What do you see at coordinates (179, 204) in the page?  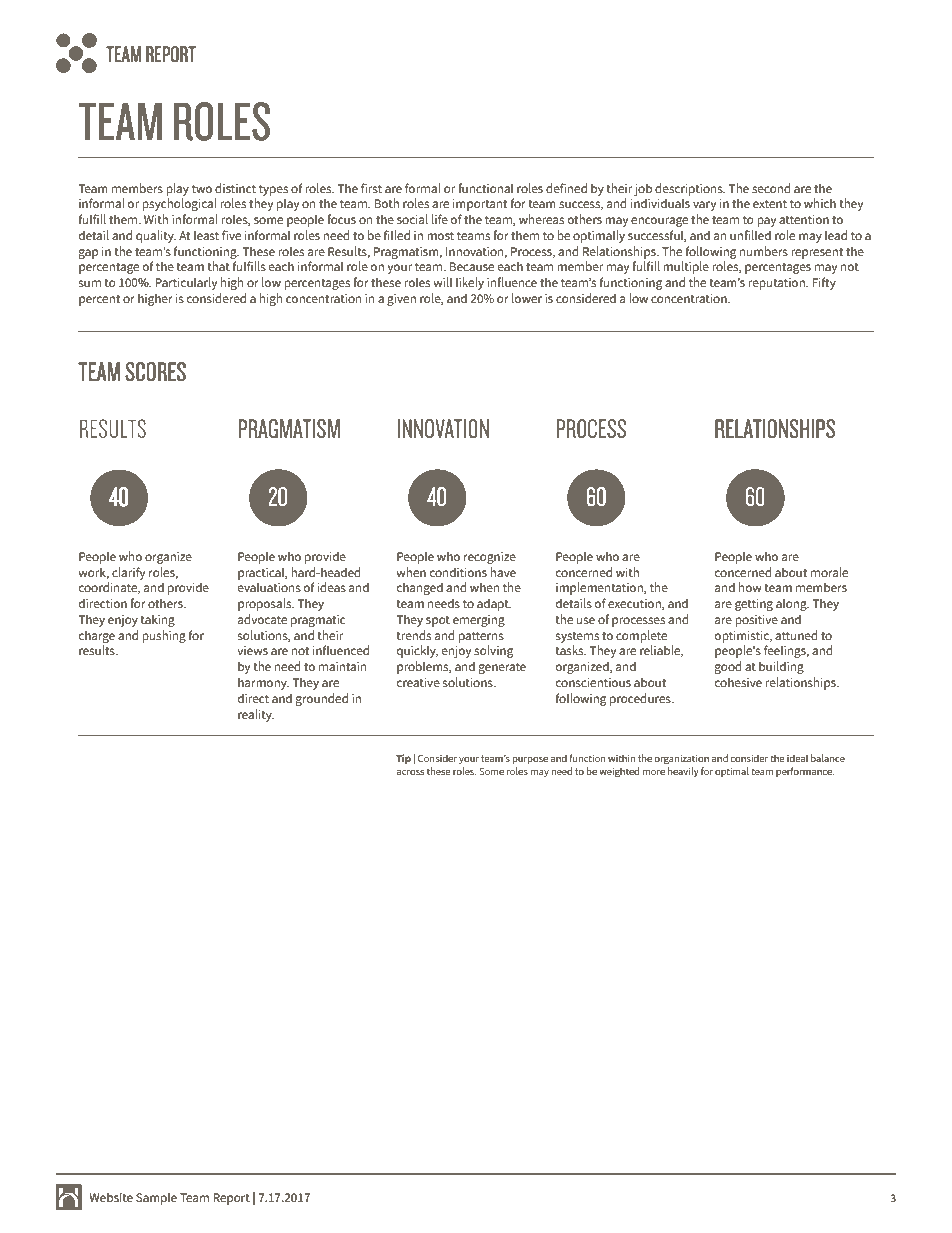 I see `psychological` at bounding box center [179, 204].
